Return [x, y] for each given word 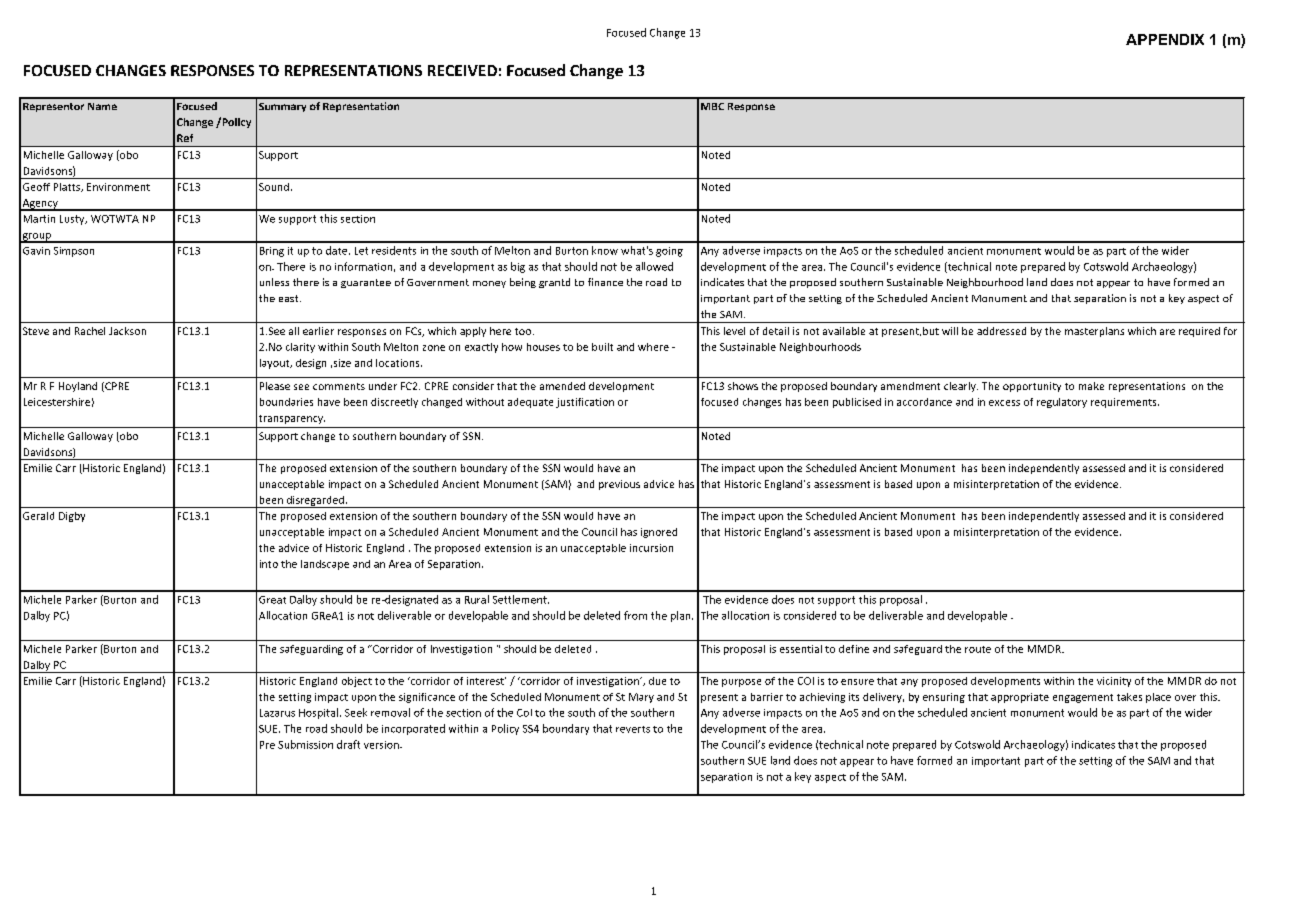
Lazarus [277, 713]
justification [585, 403]
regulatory [1062, 403]
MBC [712, 106]
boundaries [286, 402]
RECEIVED [462, 70]
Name [102, 106]
